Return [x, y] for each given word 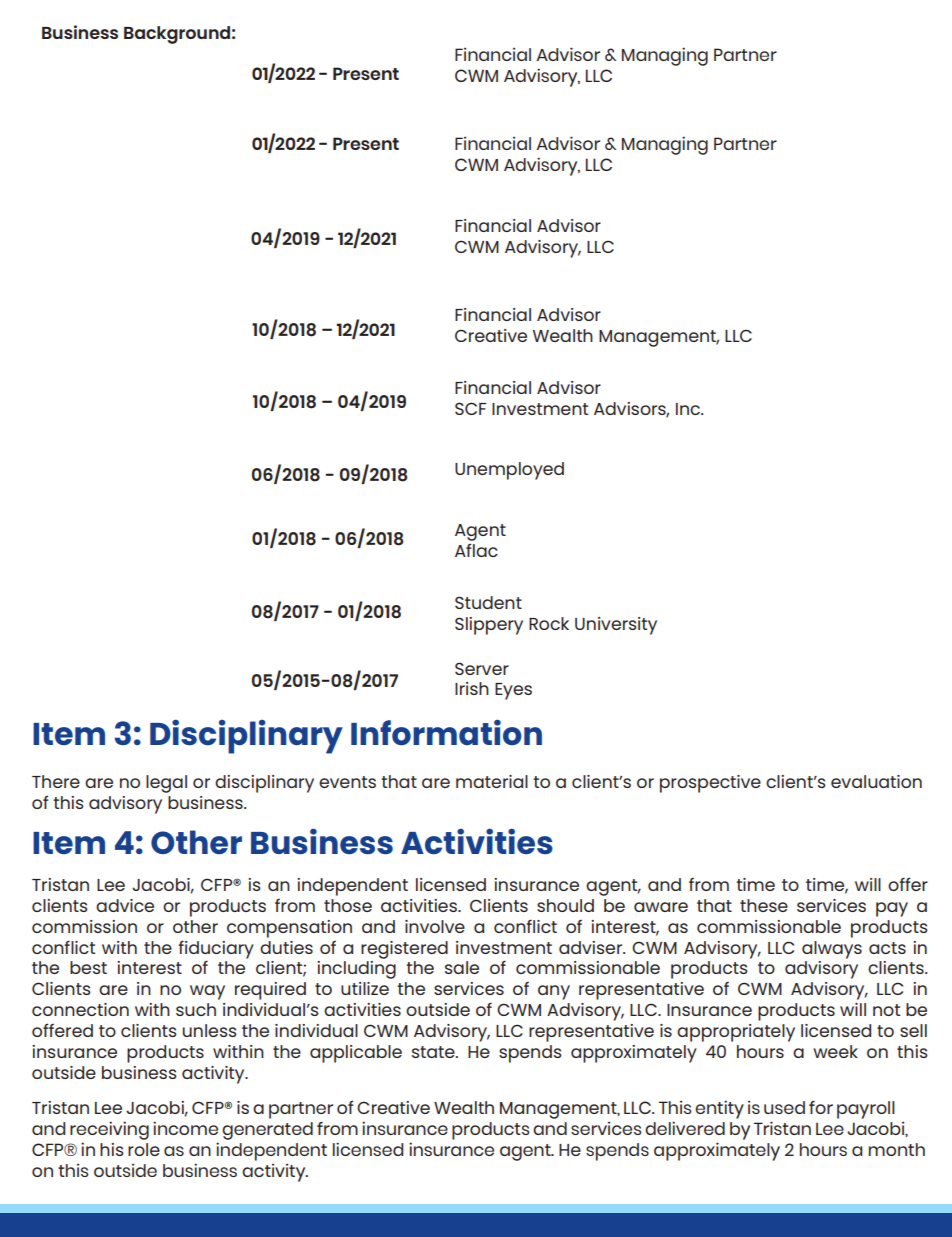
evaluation [876, 781]
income [185, 1128]
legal [166, 784]
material [492, 781]
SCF [471, 408]
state [434, 1052]
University [616, 626]
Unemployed [509, 471]
